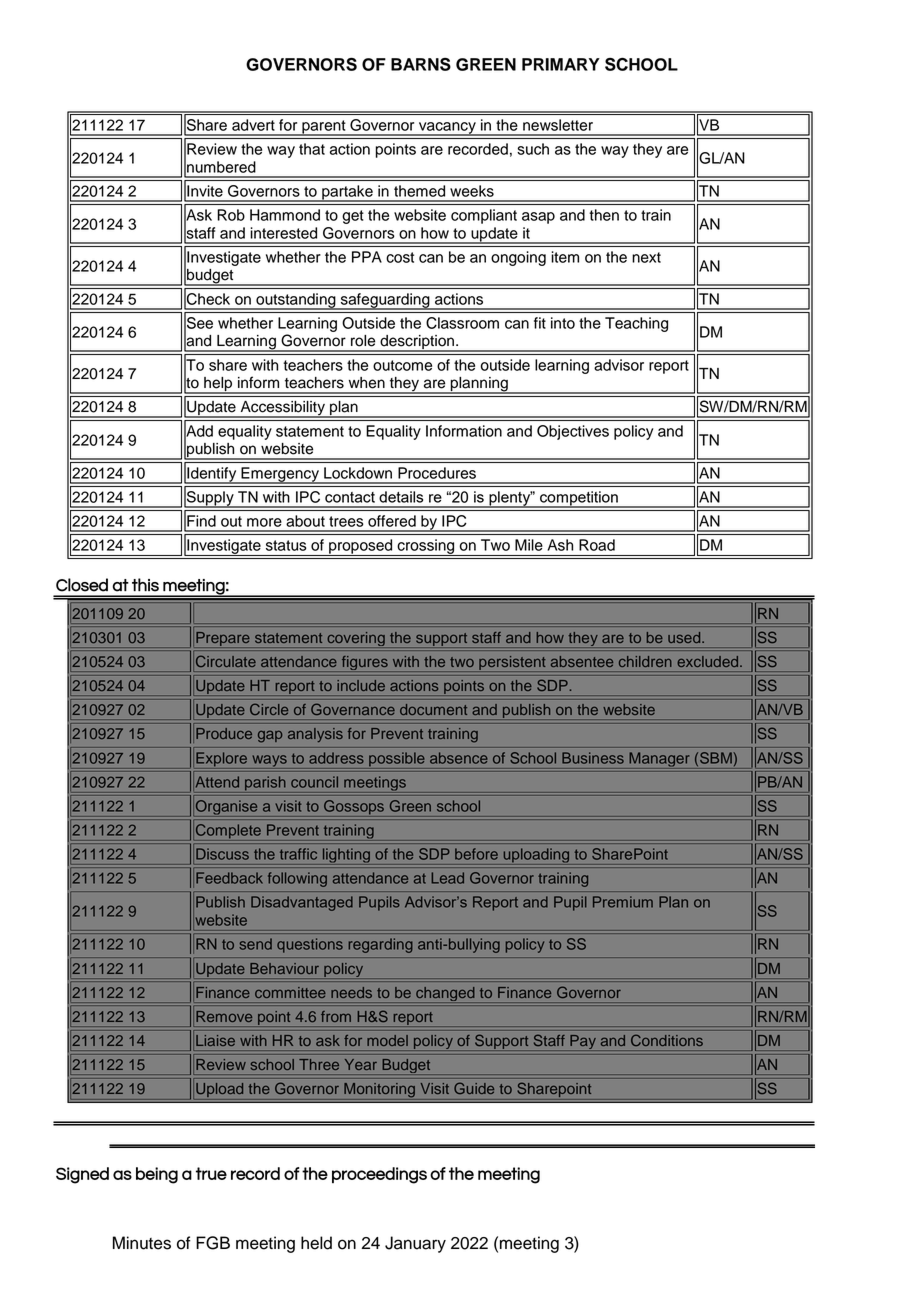  I want to click on newsletter, so click(558, 125).
